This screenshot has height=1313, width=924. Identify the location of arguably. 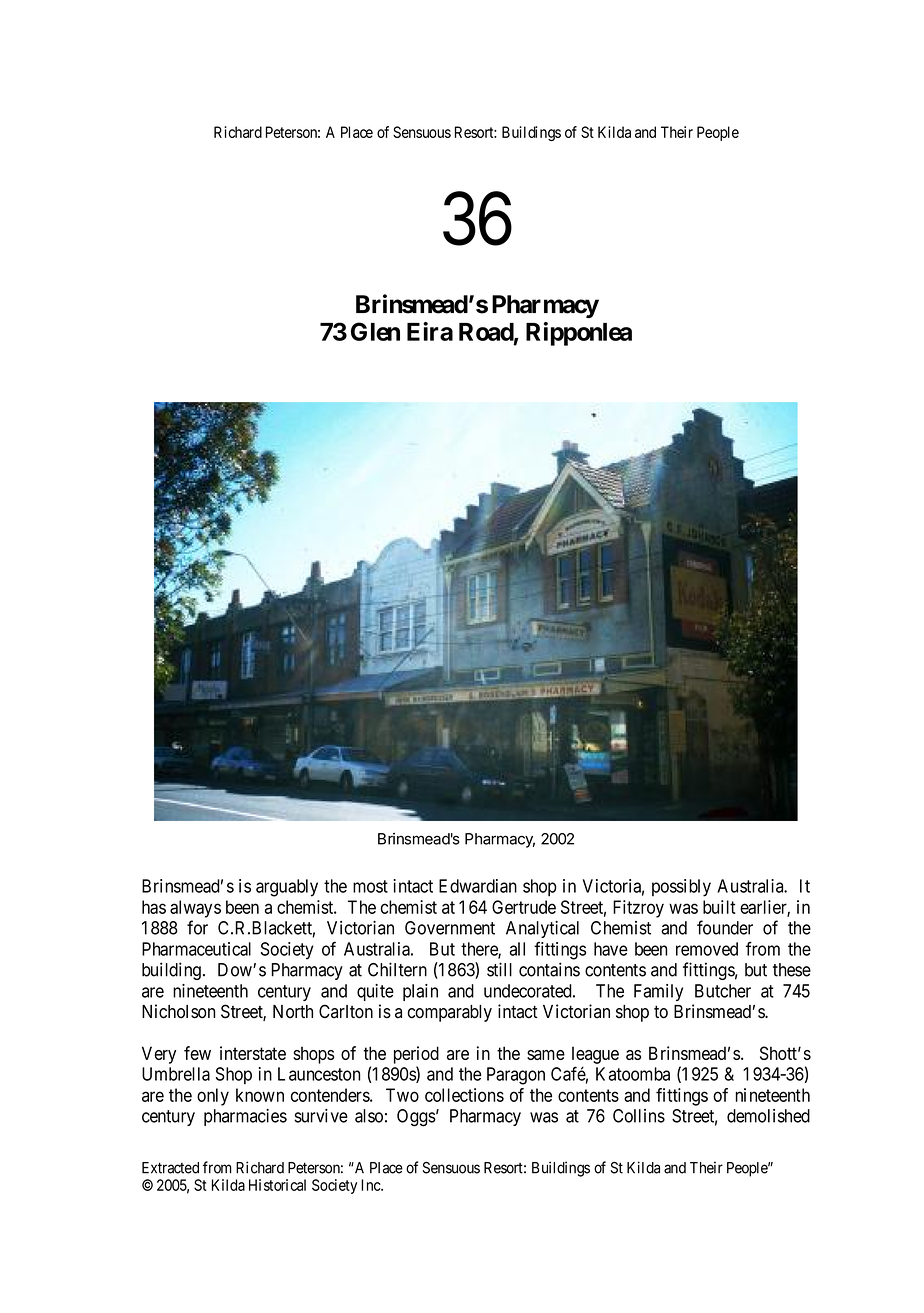
(287, 888).
